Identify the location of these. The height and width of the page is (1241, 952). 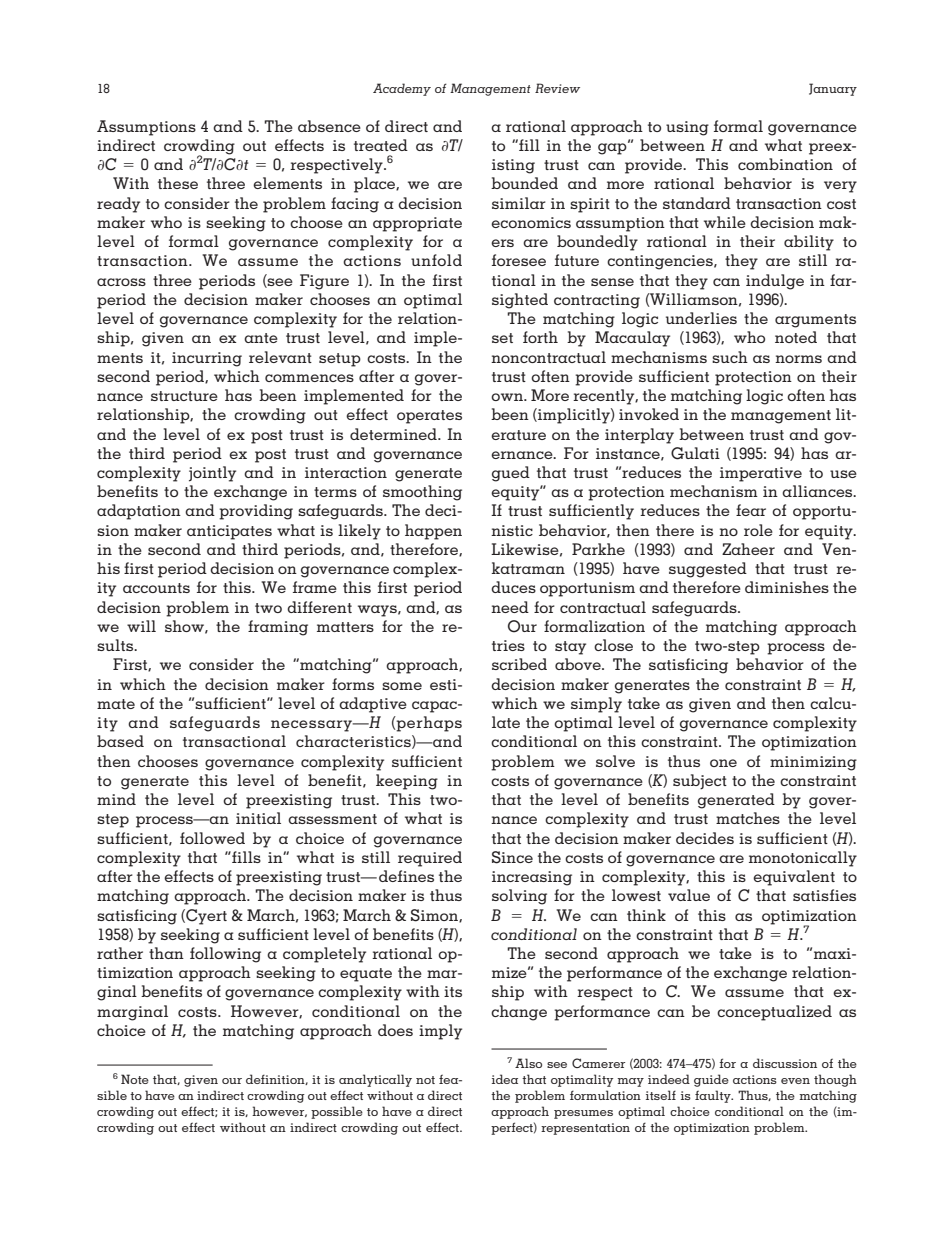
(178, 183).
